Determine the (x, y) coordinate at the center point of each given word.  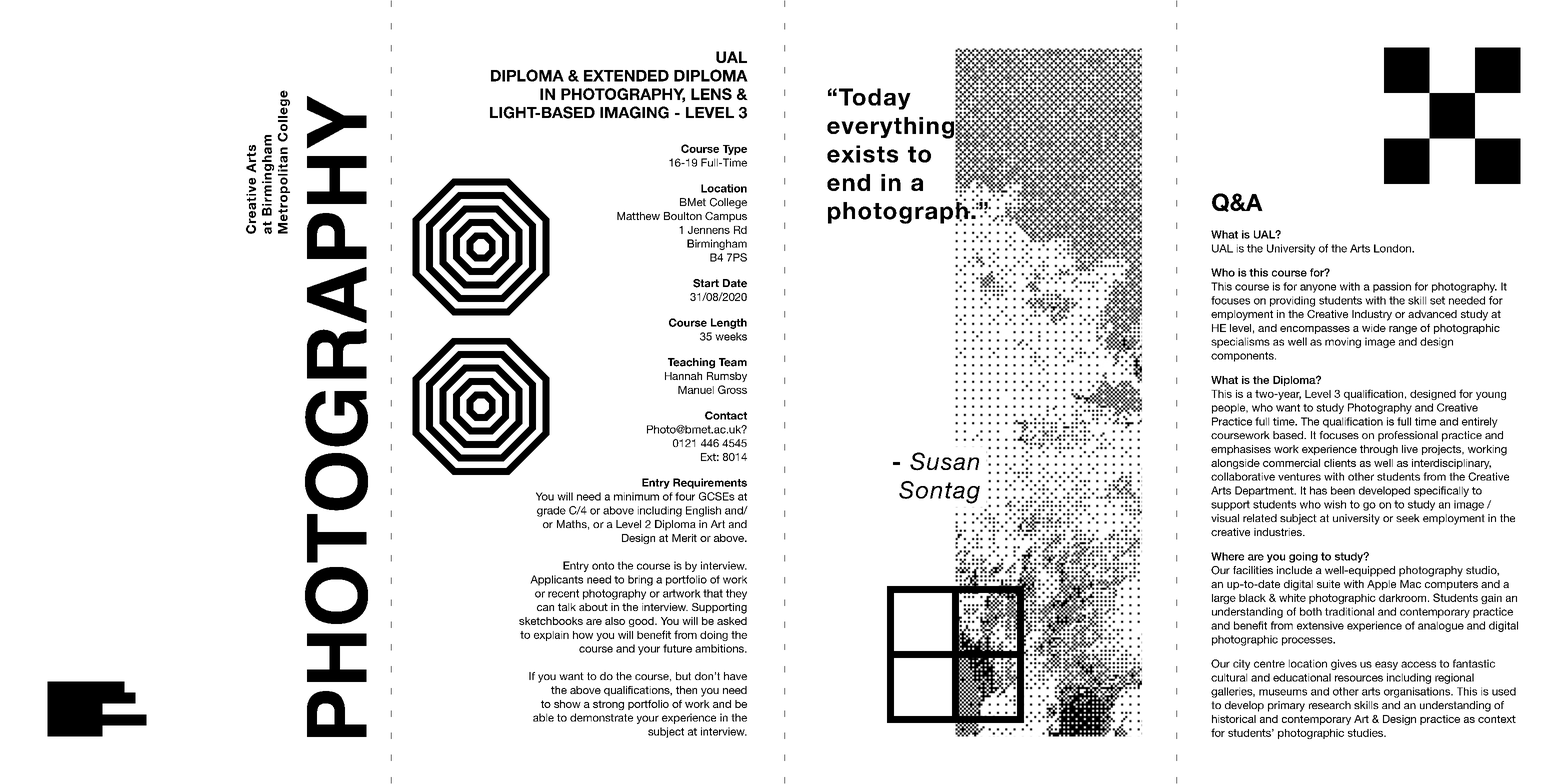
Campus (726, 217)
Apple (1381, 585)
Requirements (710, 483)
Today (875, 99)
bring (640, 580)
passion (1392, 287)
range (1403, 330)
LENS (711, 94)
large (1224, 599)
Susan (944, 461)
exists (862, 154)
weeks (731, 336)
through (1379, 450)
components (1243, 357)
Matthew (638, 216)
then (686, 690)
